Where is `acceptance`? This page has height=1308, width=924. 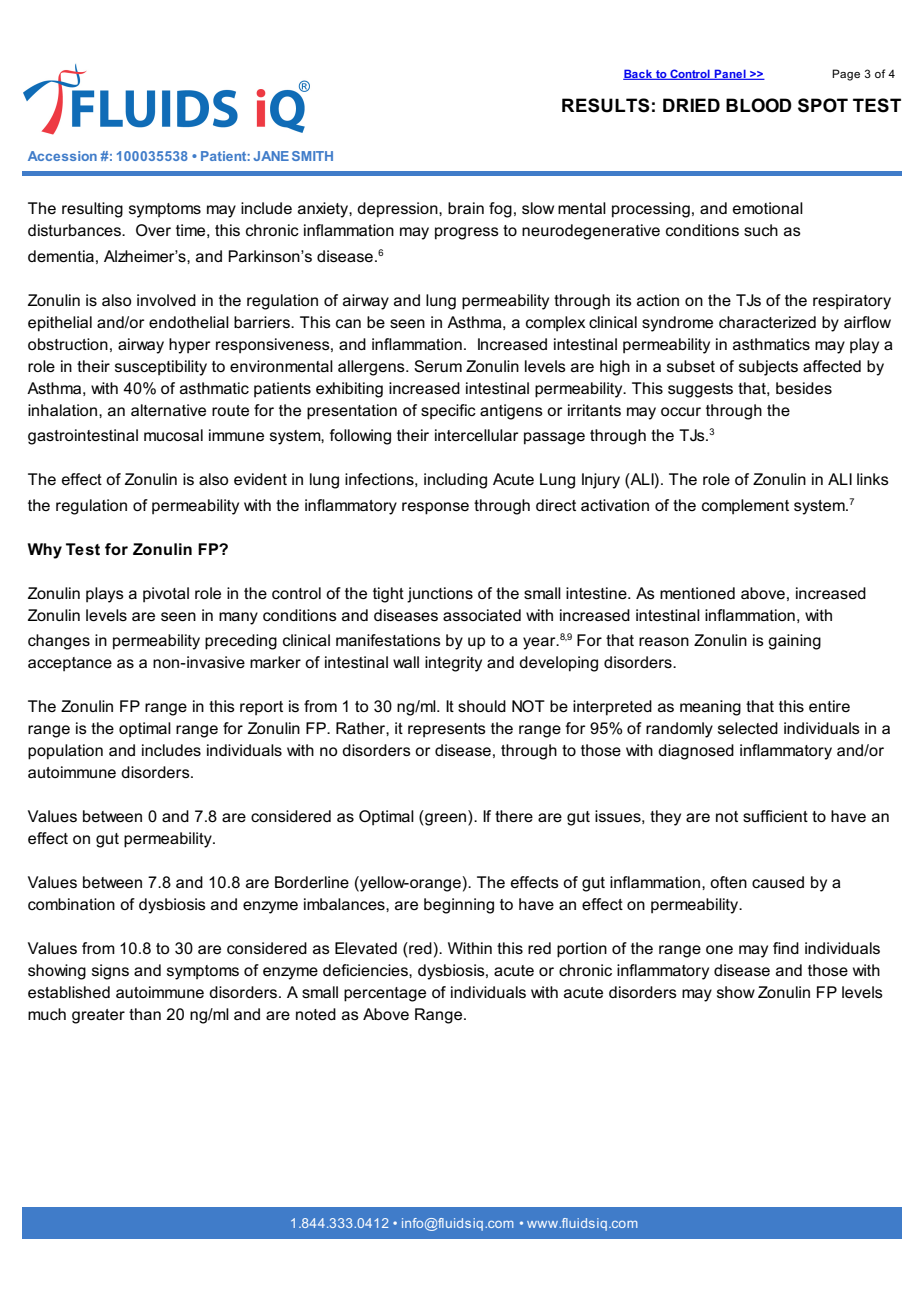
acceptance is located at coordinates (70, 664).
